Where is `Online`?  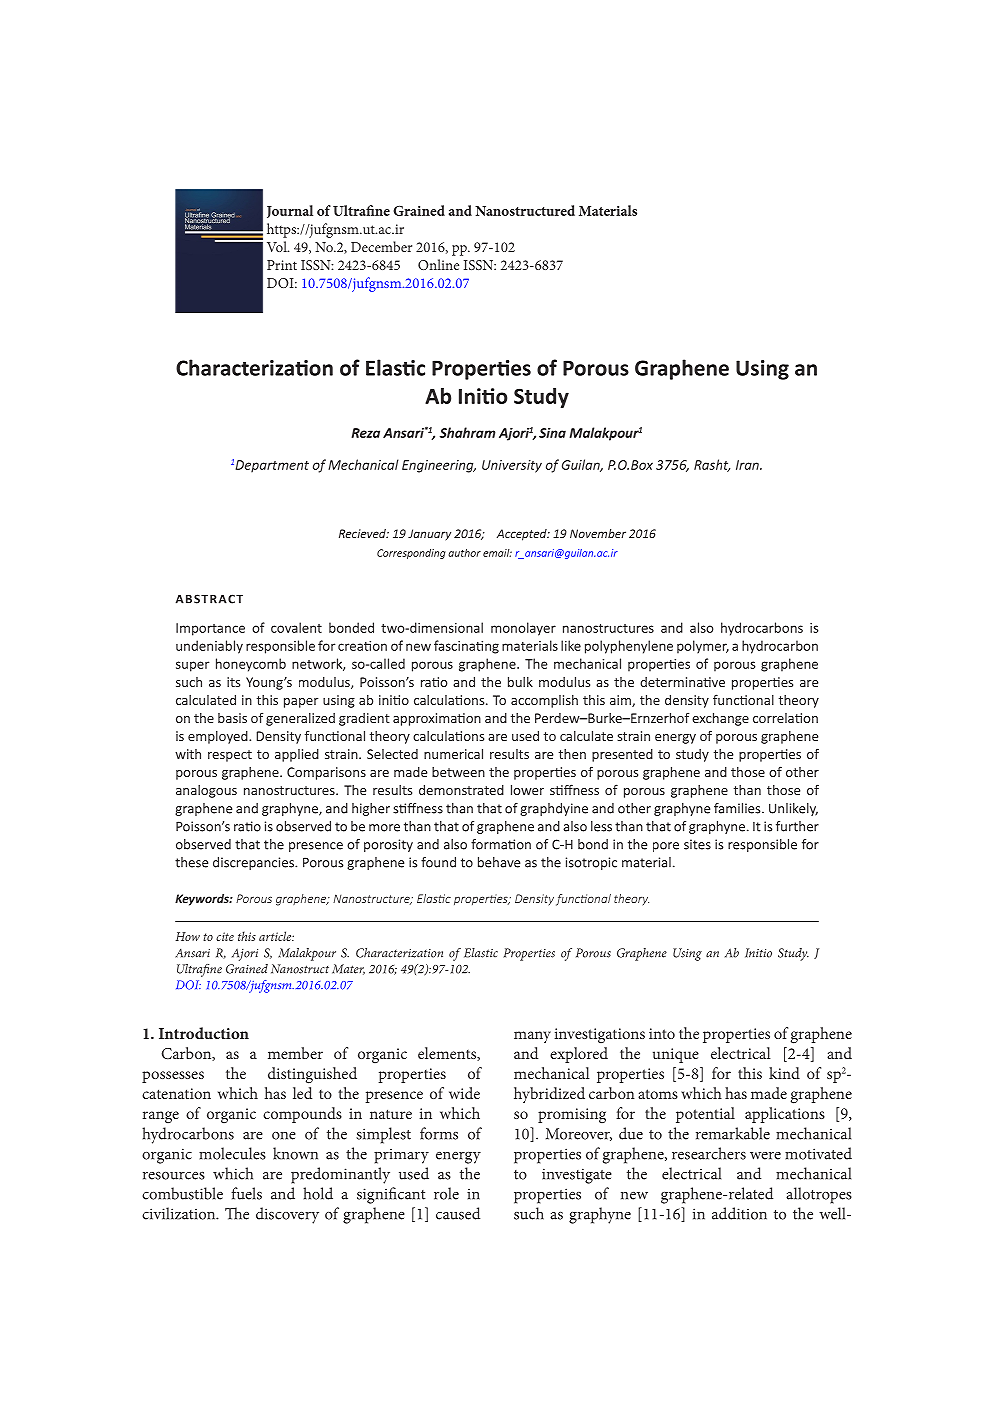
Online is located at coordinates (438, 264).
